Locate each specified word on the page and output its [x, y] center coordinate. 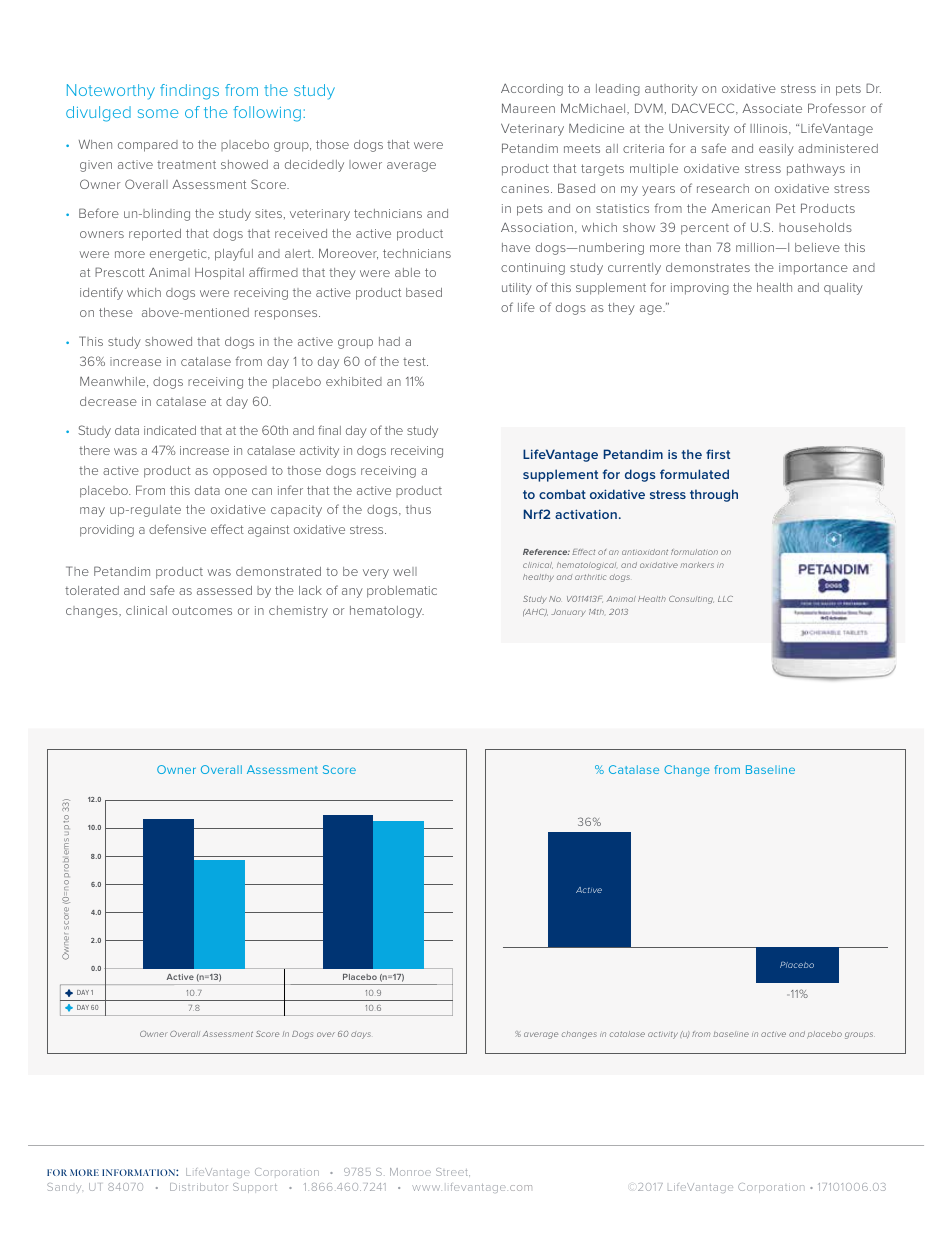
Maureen [528, 108]
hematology [387, 612]
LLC [725, 599]
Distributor [199, 1187]
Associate [772, 108]
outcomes [202, 610]
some [158, 113]
